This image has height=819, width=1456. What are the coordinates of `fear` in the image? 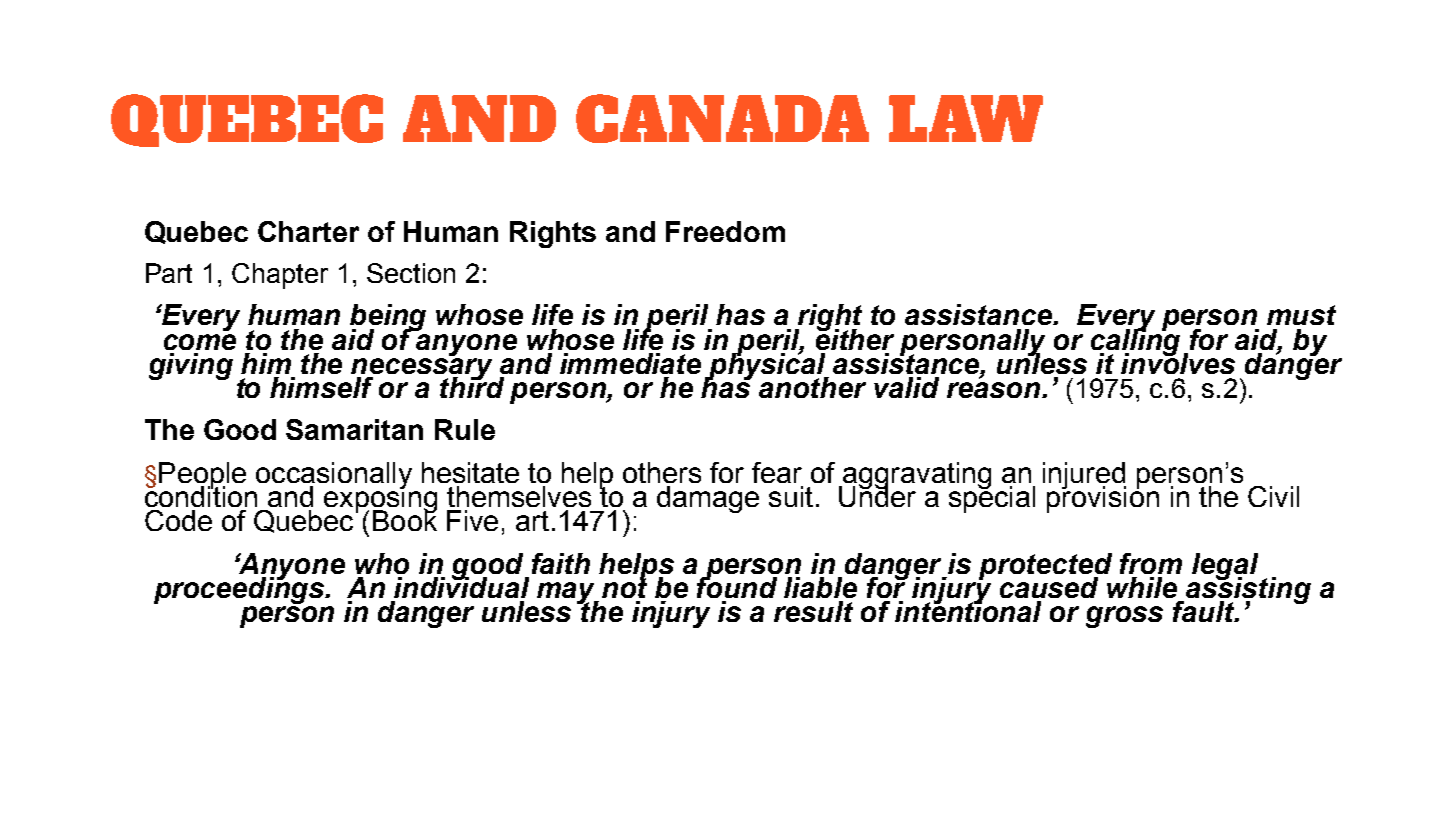 It's located at (777, 472).
